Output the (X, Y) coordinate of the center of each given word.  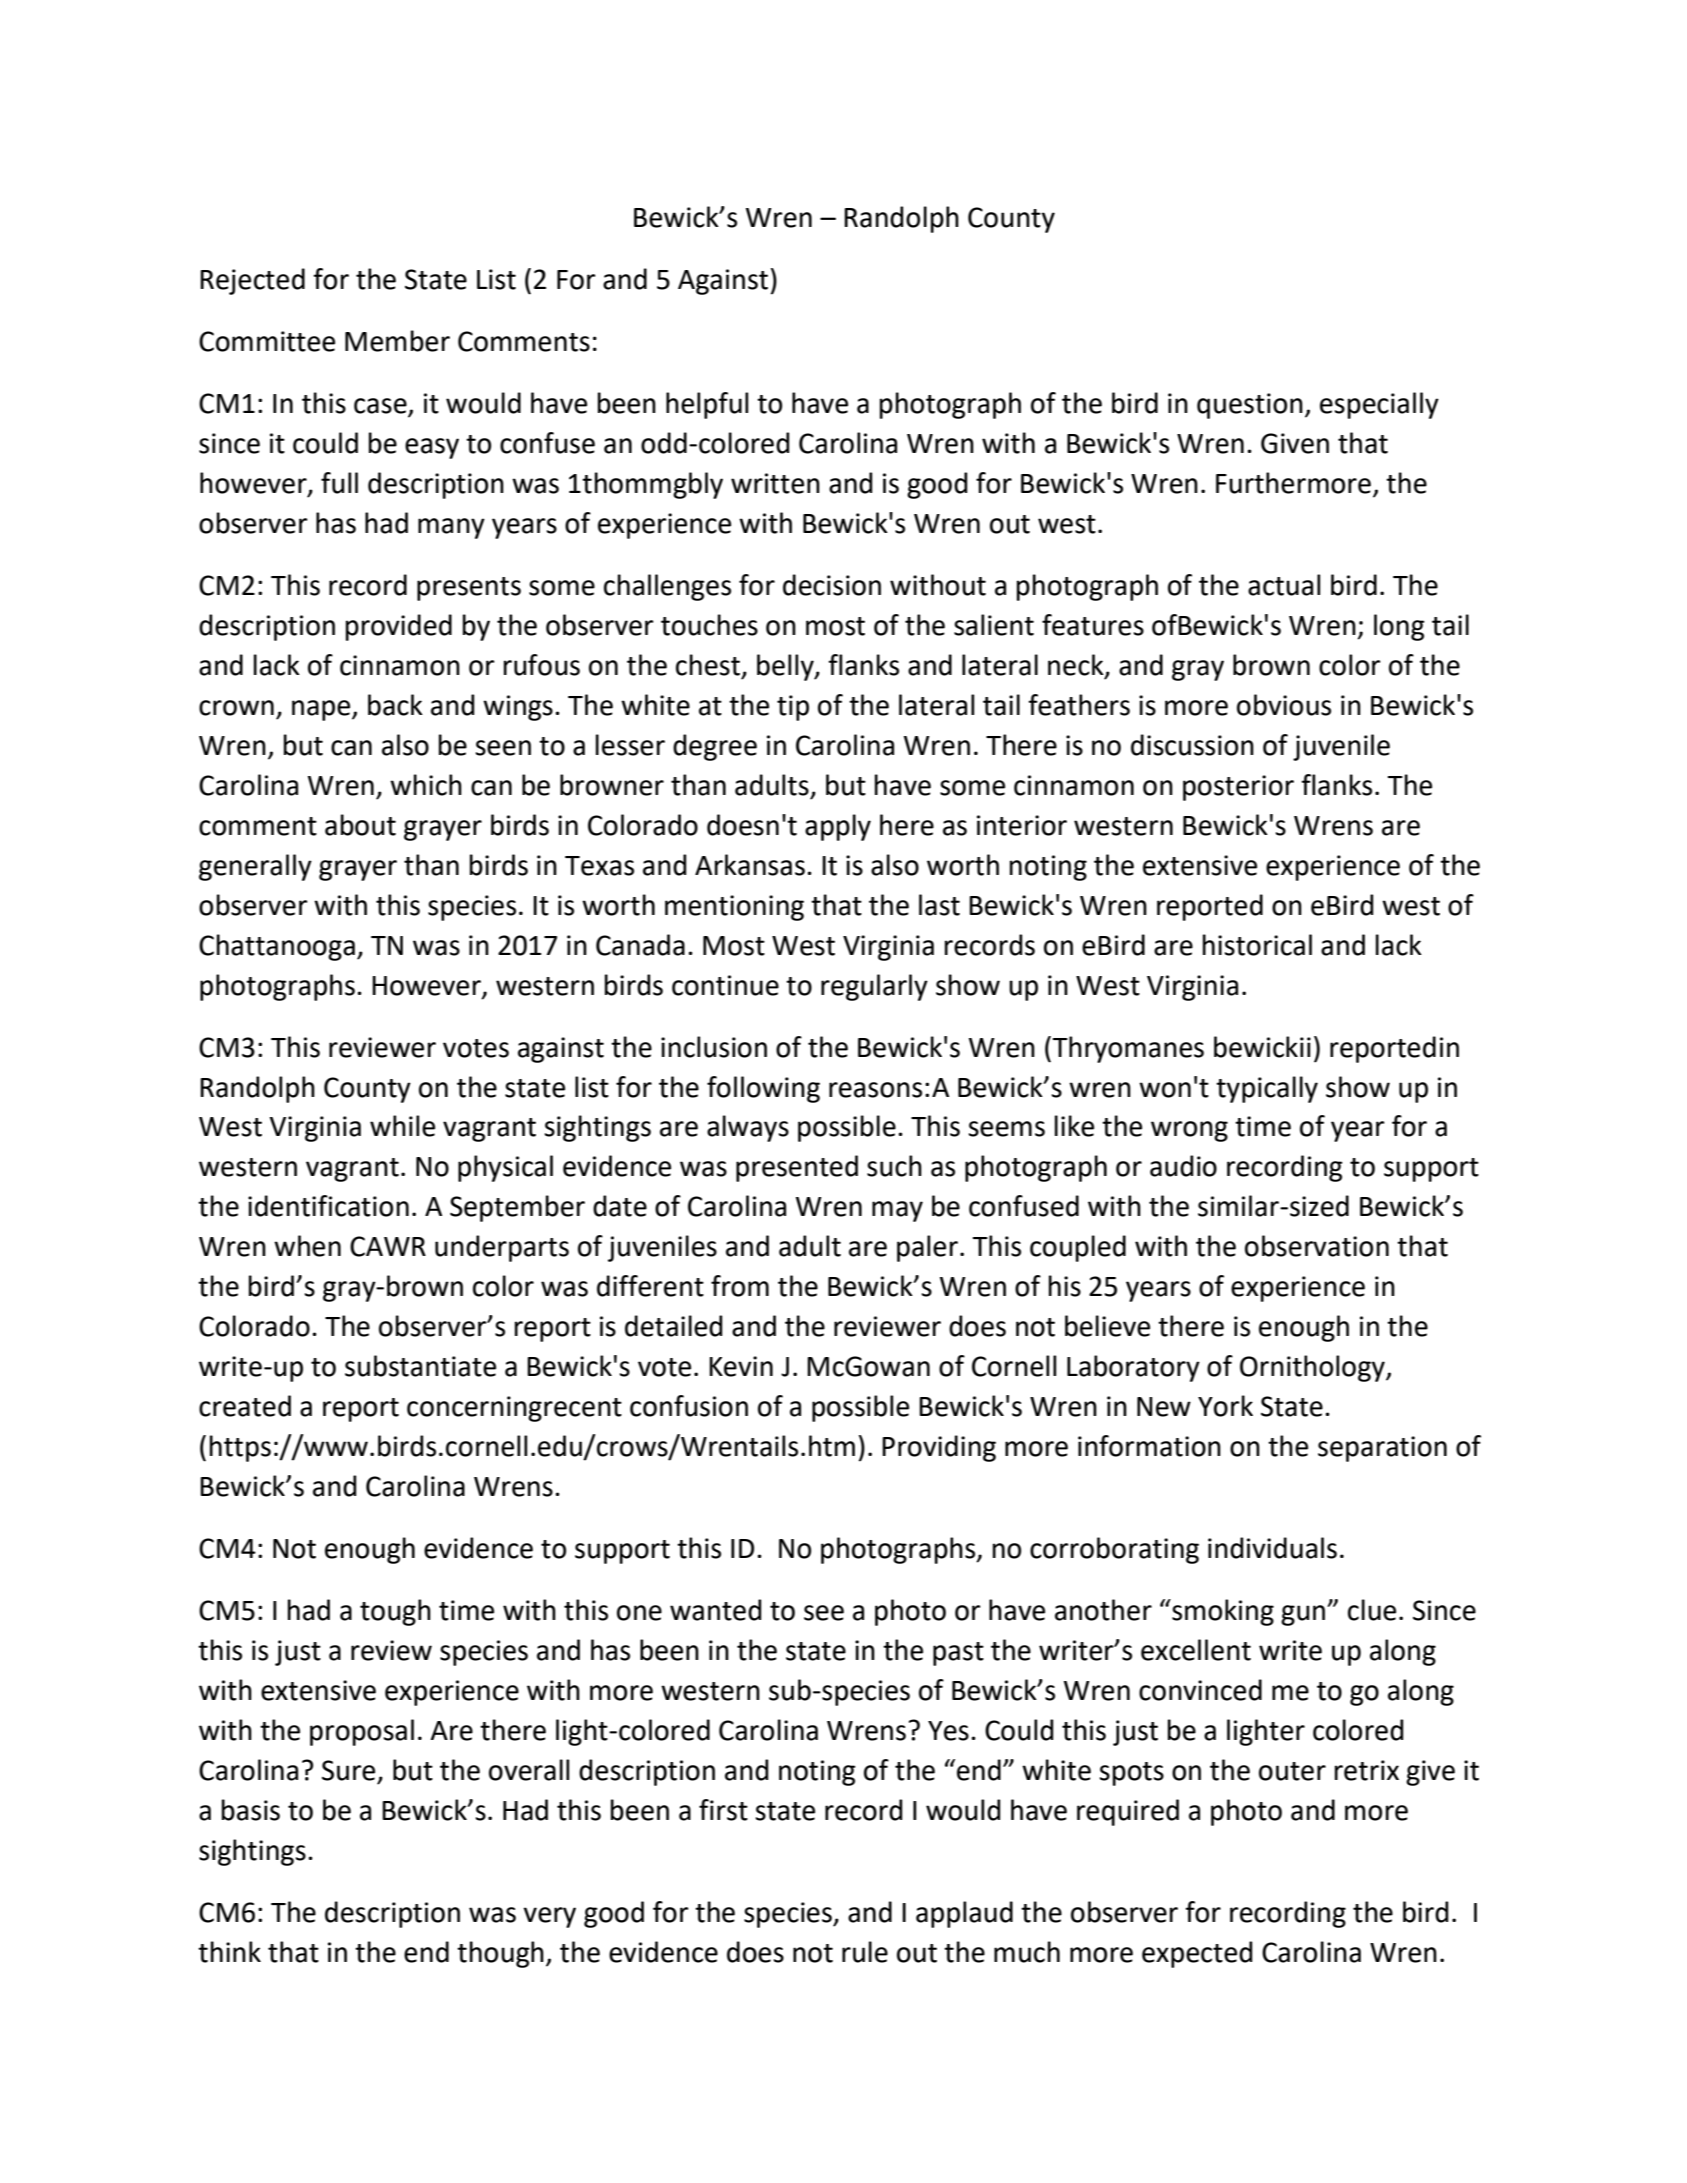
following (763, 1089)
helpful (707, 405)
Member (397, 341)
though (500, 1954)
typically (1267, 1089)
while (402, 1126)
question (1250, 406)
